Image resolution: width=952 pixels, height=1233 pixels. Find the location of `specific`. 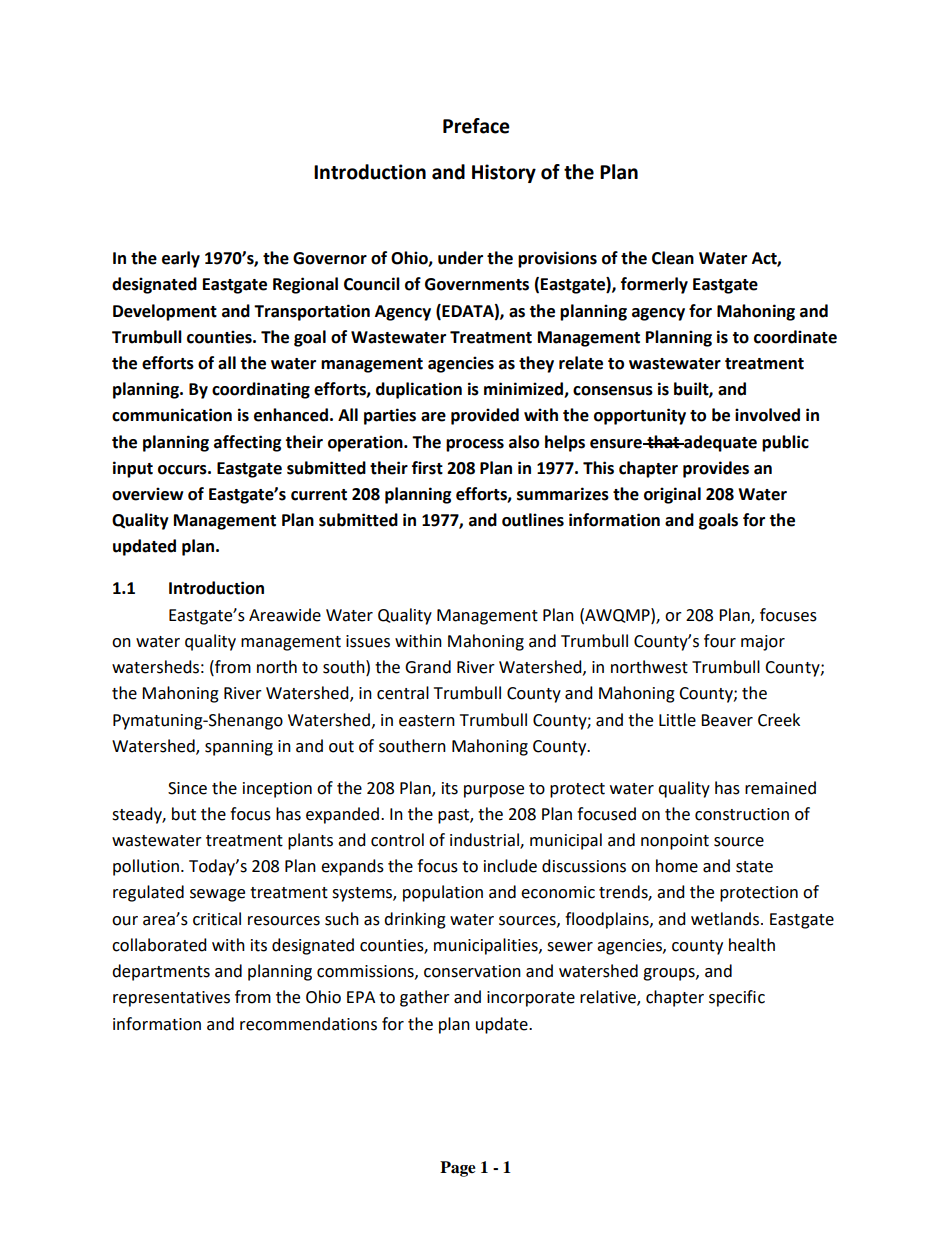

specific is located at coordinates (737, 998).
